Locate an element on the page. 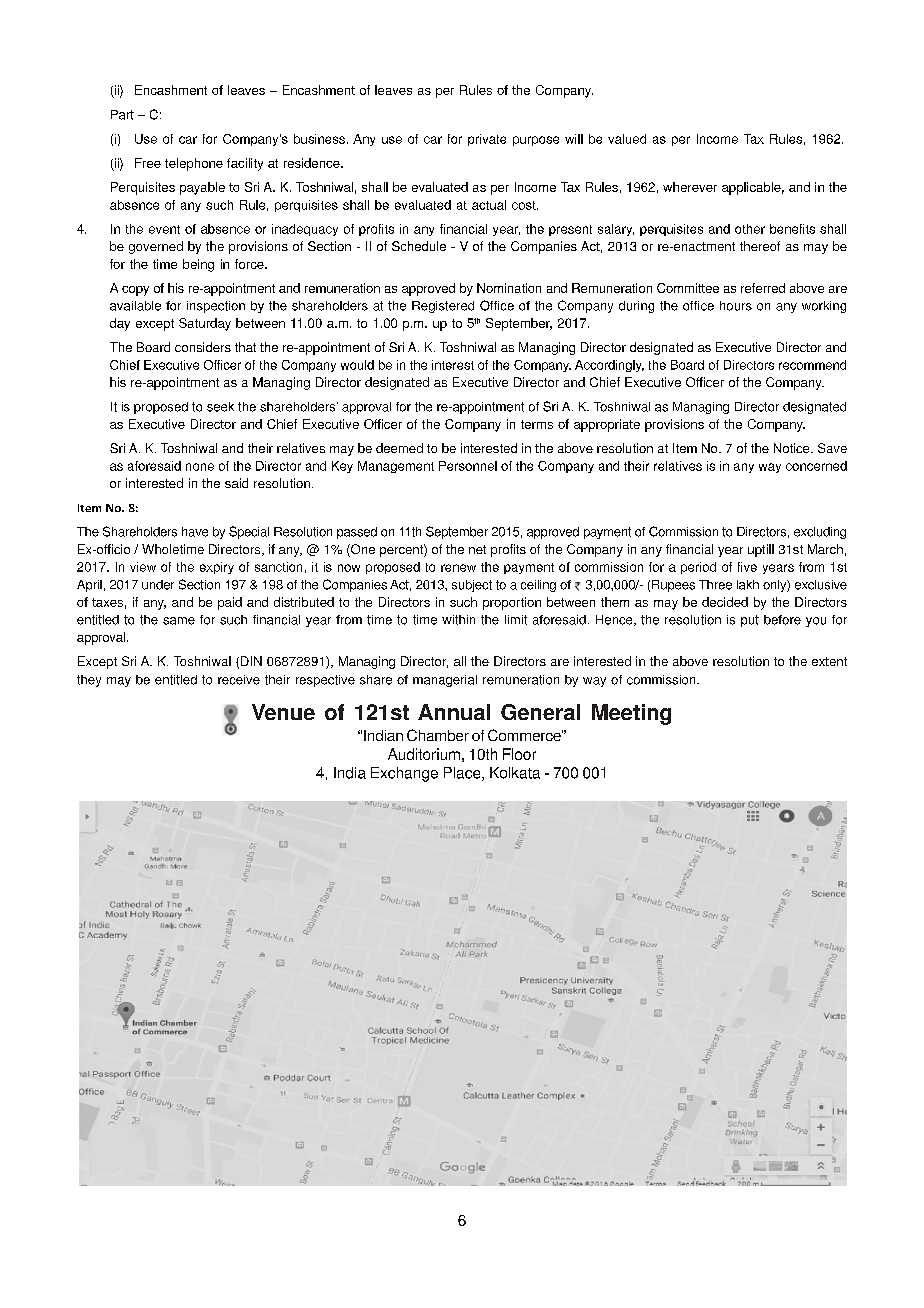 The width and height of the document is (924, 1308). Venue is located at coordinates (283, 712).
